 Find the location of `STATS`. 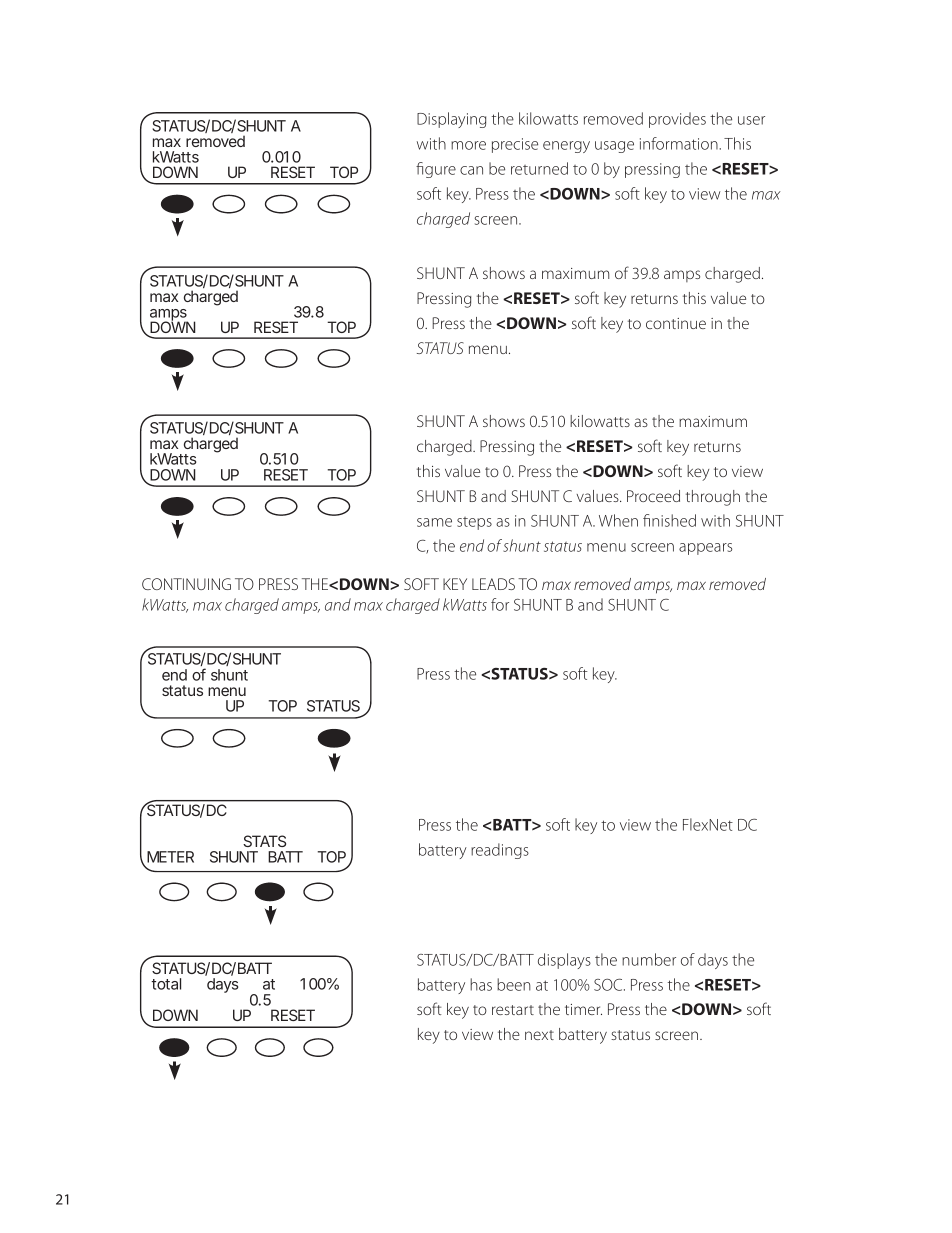

STATS is located at coordinates (264, 841).
